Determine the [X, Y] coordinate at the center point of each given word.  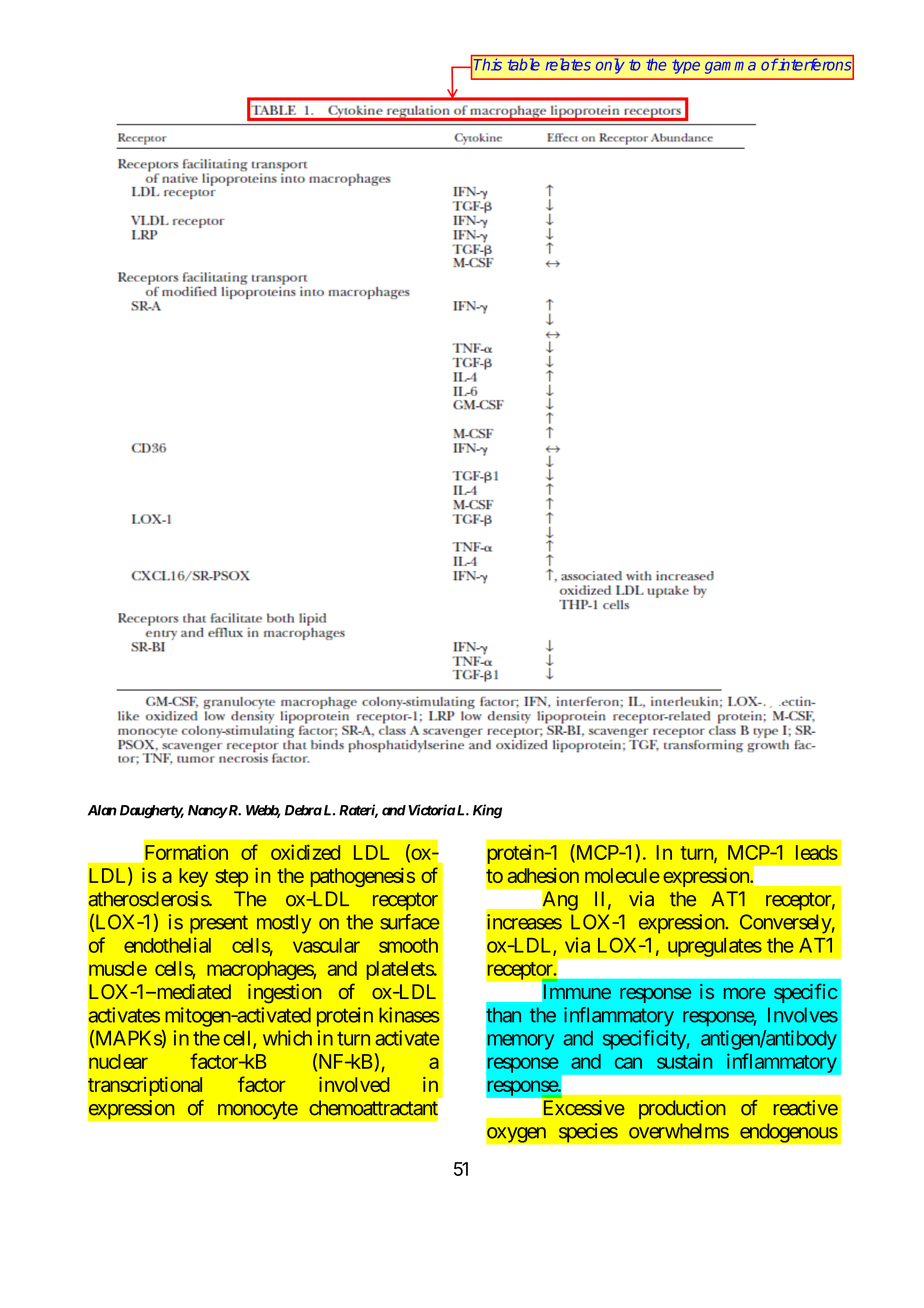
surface [409, 922]
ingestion [284, 994]
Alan [102, 810]
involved [354, 1084]
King [487, 811]
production [682, 1109]
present [219, 924]
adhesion [543, 875]
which [287, 1038]
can [628, 1063]
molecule [622, 875]
